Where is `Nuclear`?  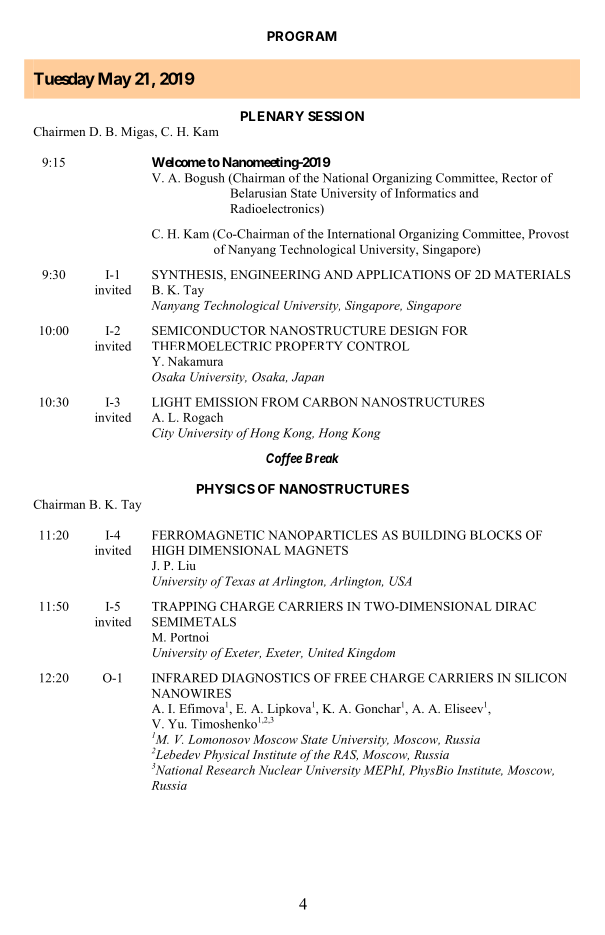 Nuclear is located at coordinates (280, 770).
